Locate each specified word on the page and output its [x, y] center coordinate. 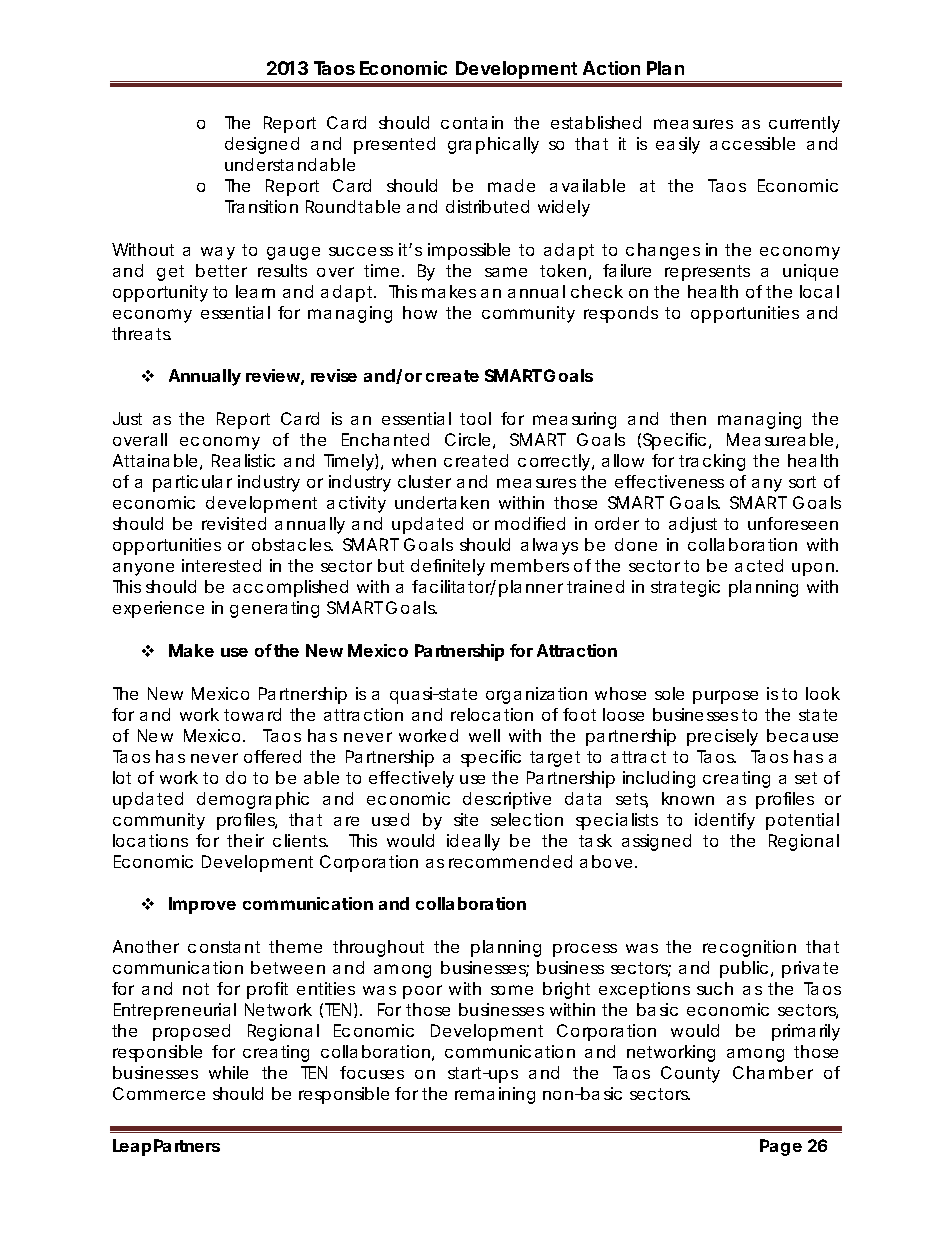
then [688, 418]
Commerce [159, 1093]
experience [158, 609]
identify [725, 821]
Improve [202, 905]
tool [475, 418]
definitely [448, 567]
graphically [493, 145]
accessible [752, 143]
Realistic [243, 460]
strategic [685, 588]
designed [262, 145]
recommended [510, 861]
